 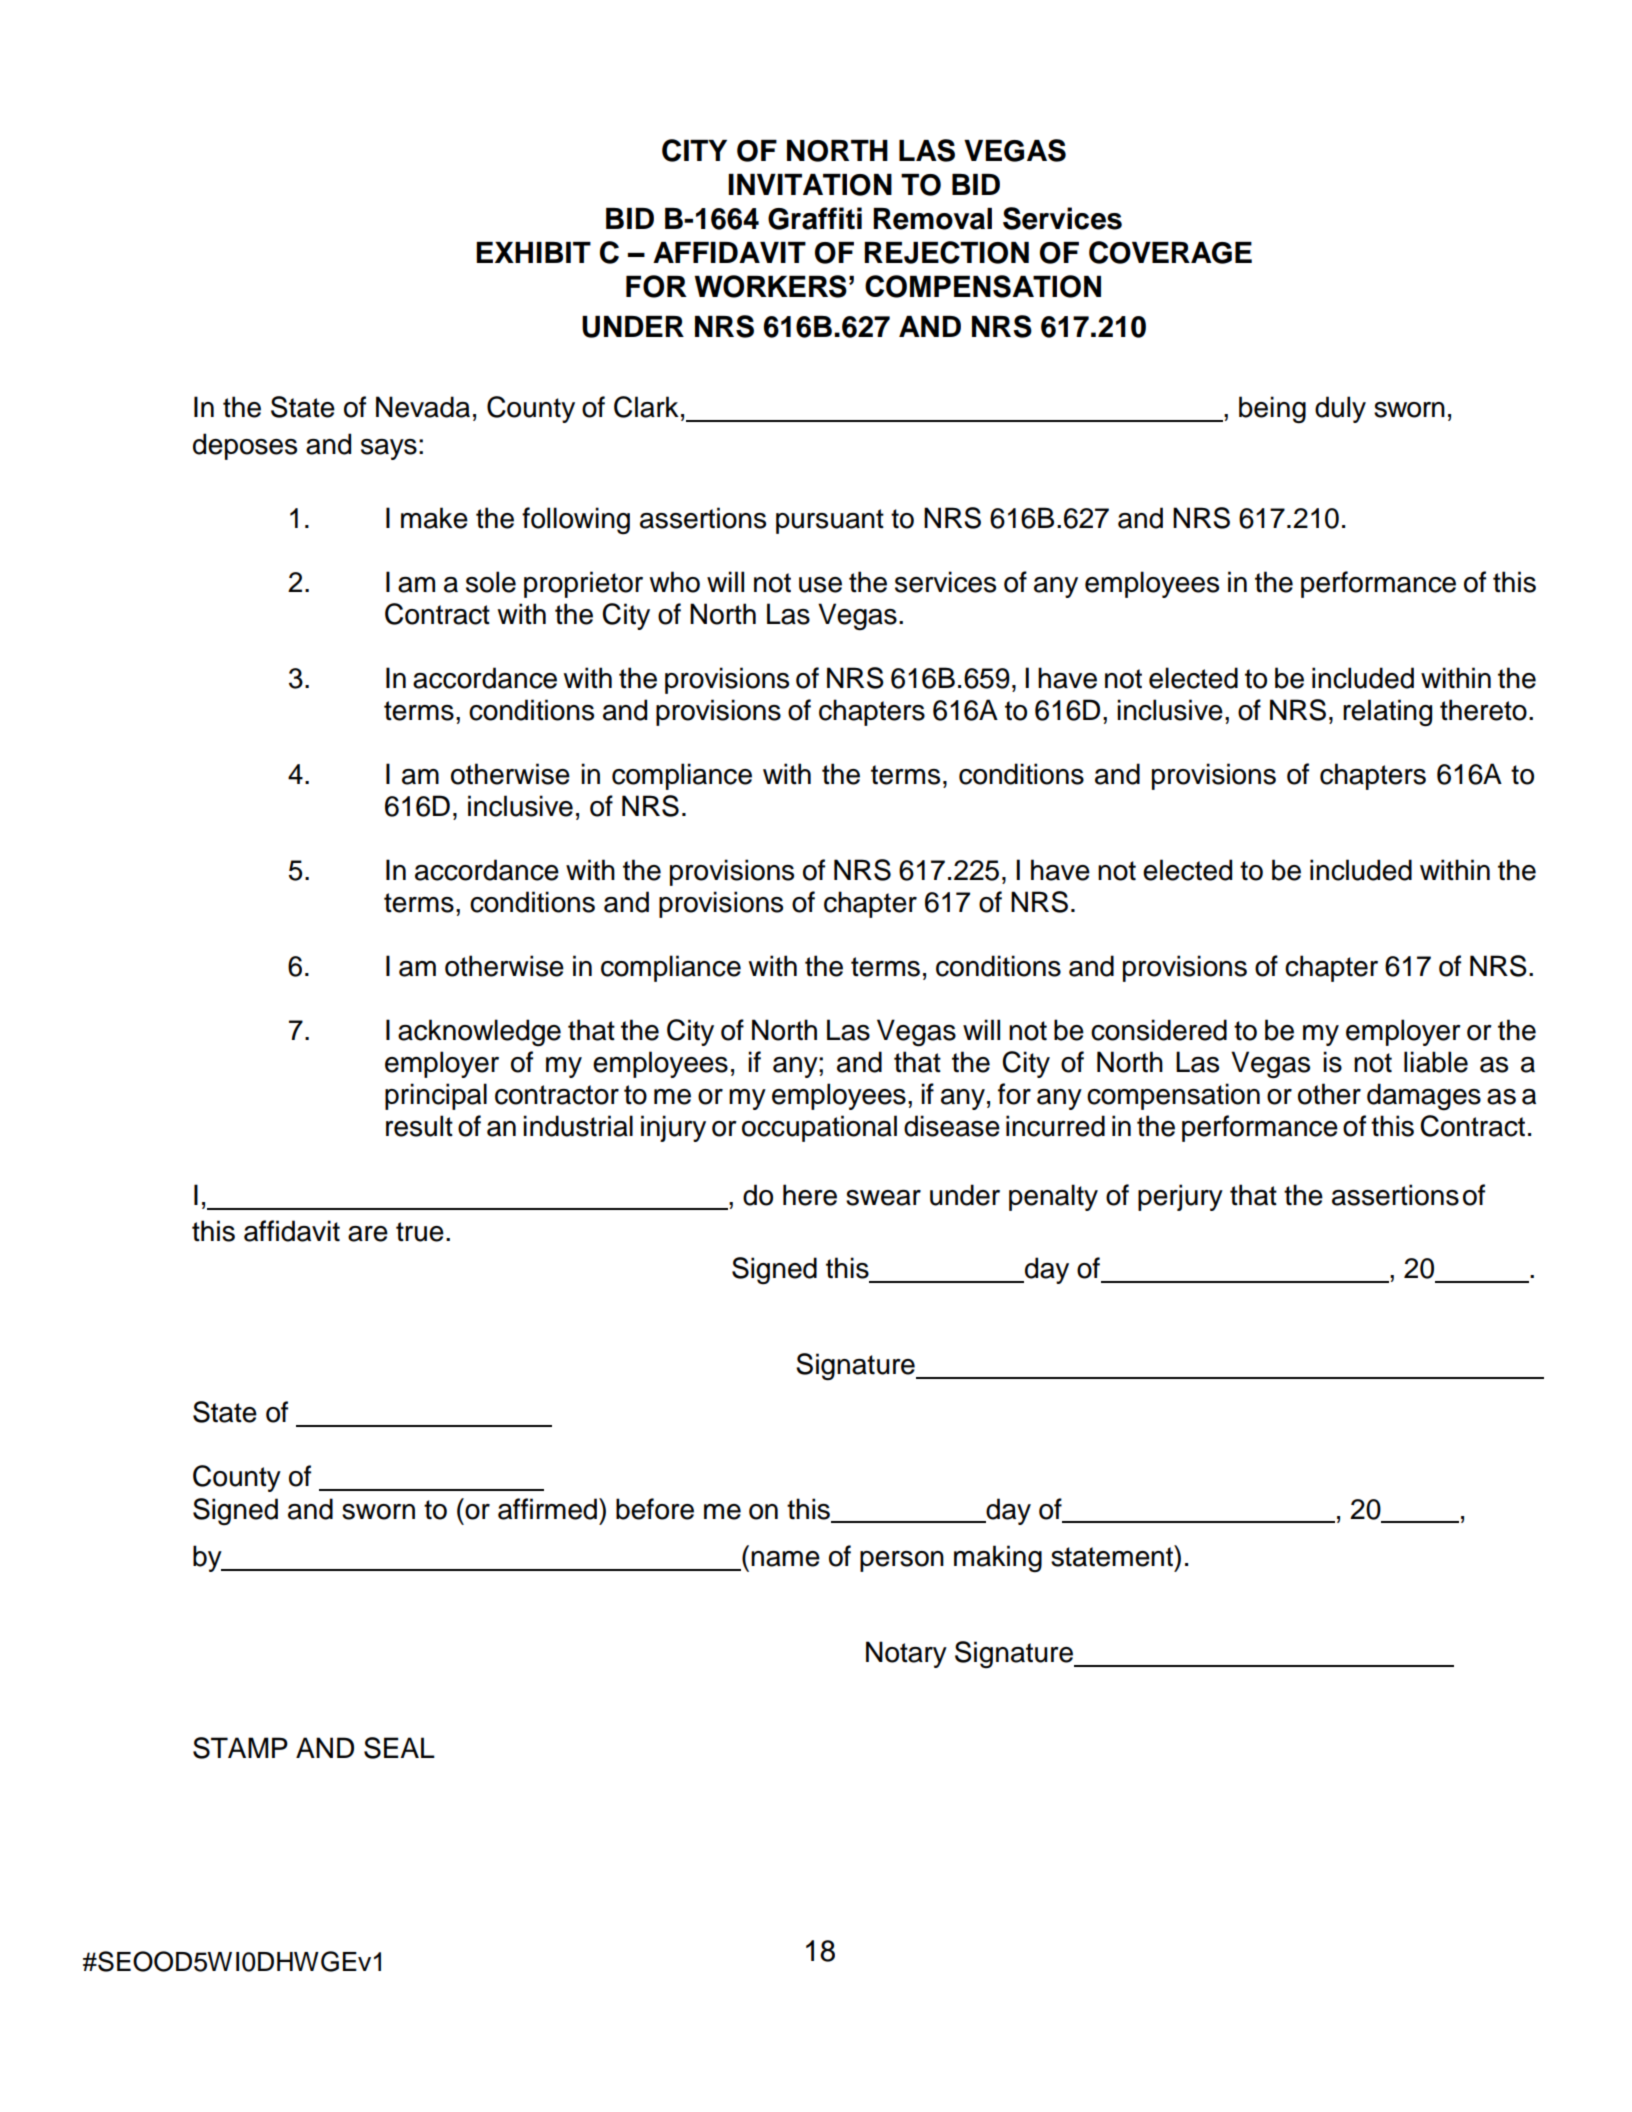 What do you see at coordinates (399, 1748) in the image?
I see `SEAL` at bounding box center [399, 1748].
